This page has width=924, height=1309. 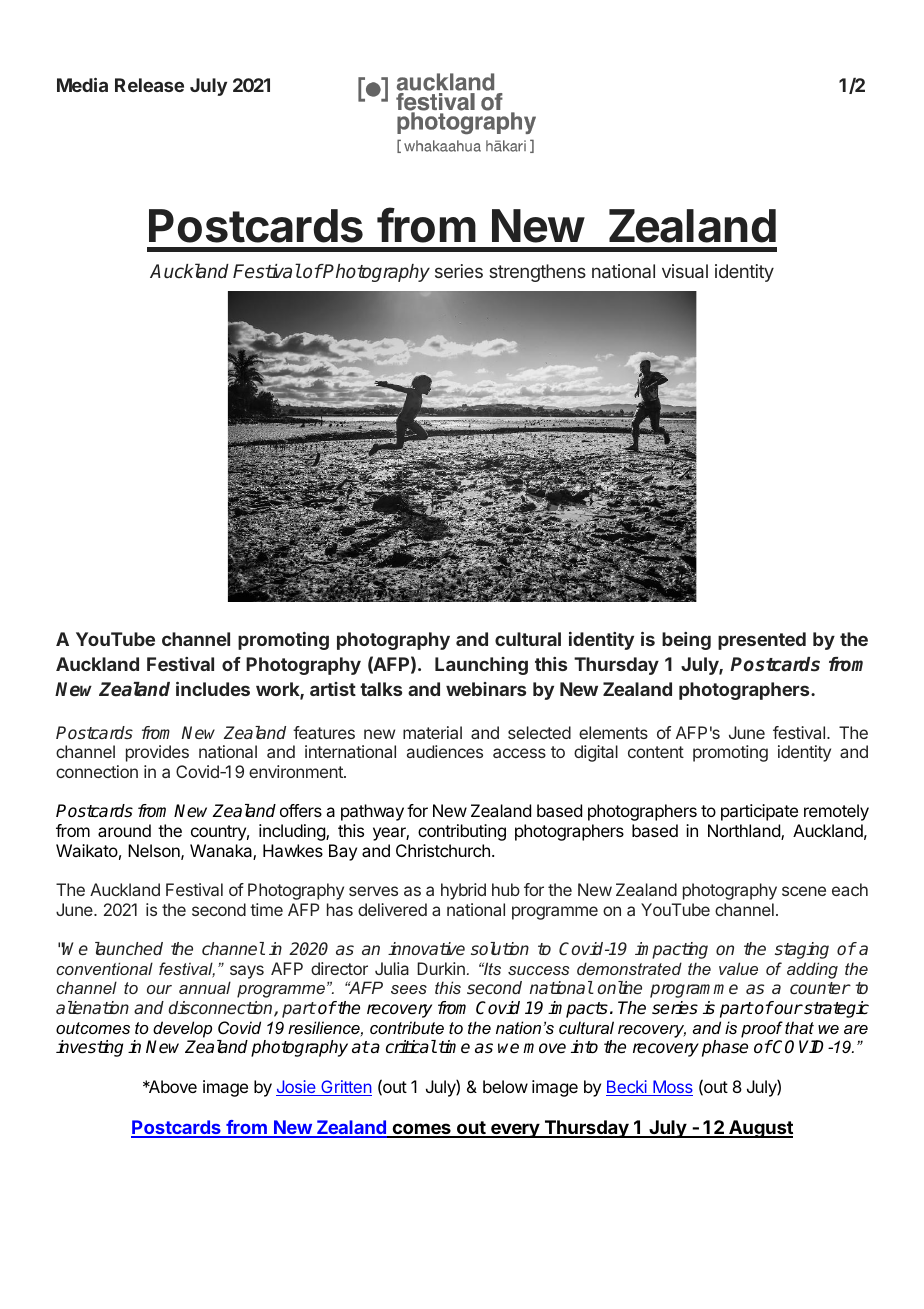 I want to click on visual, so click(x=685, y=271).
